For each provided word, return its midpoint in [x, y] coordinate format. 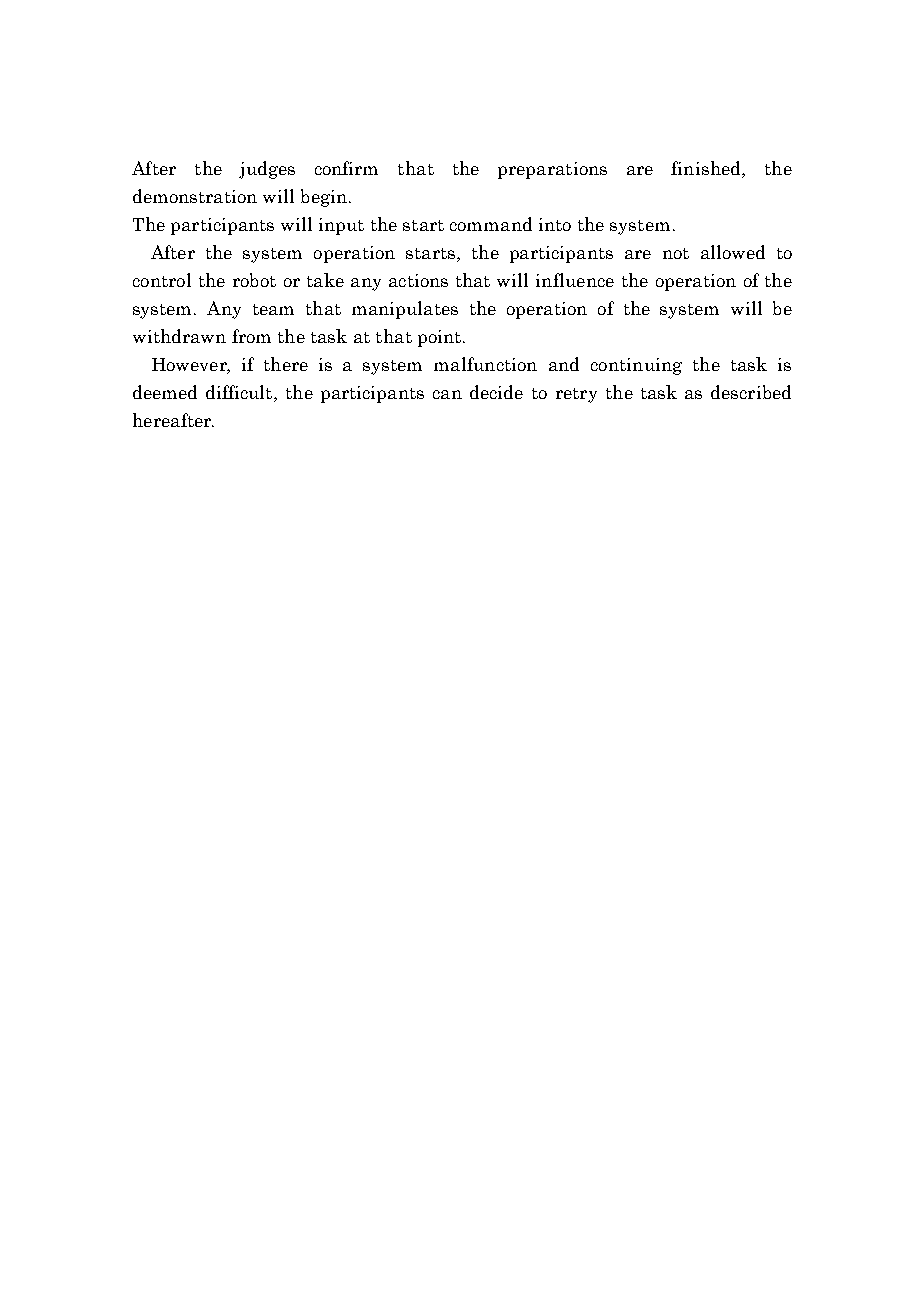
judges [267, 170]
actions [418, 280]
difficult [240, 393]
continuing [636, 366]
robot [254, 280]
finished [707, 169]
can [447, 394]
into [555, 224]
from [251, 336]
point [441, 338]
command [491, 224]
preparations [552, 170]
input [341, 226]
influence [575, 280]
